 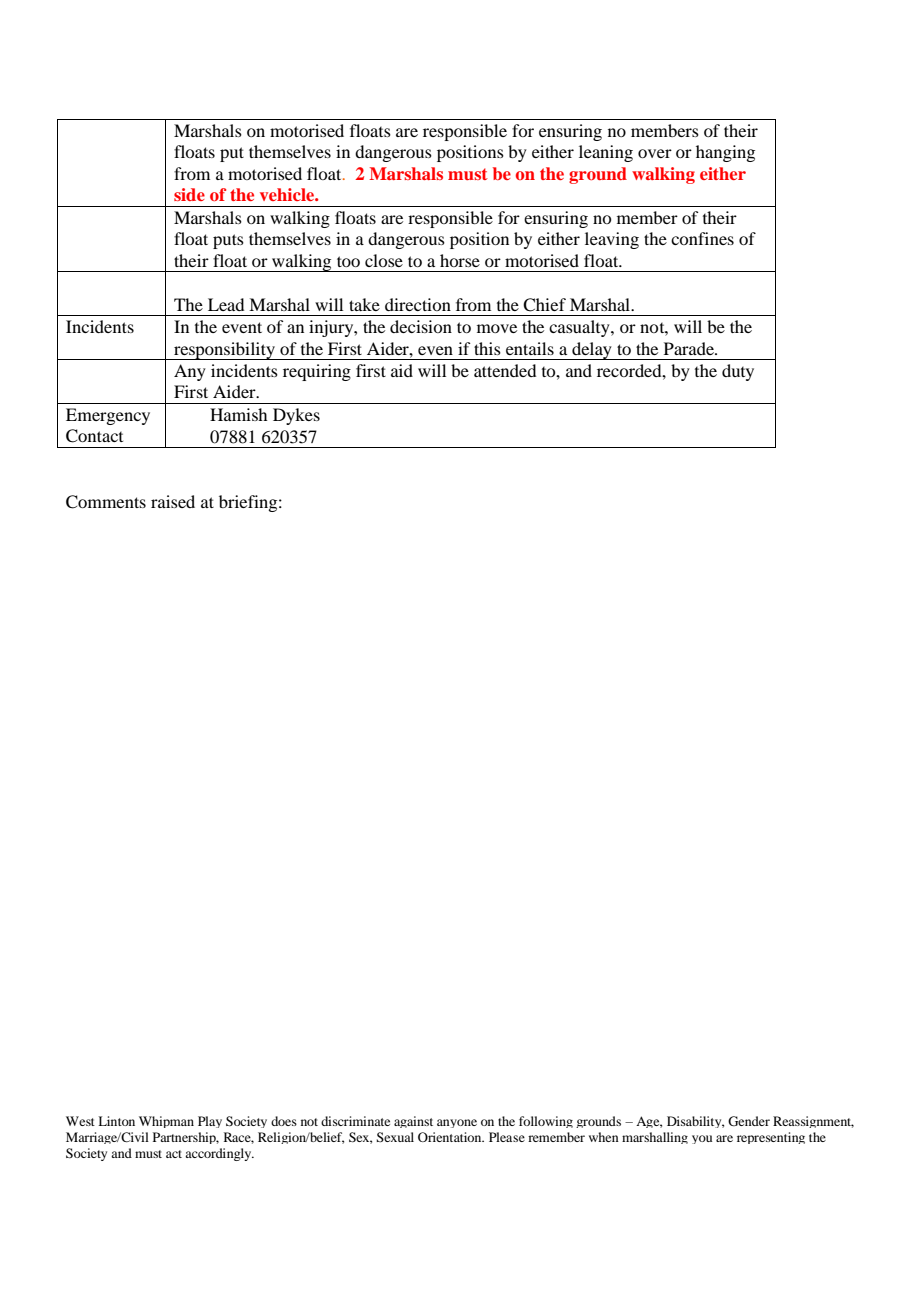 What do you see at coordinates (189, 194) in the screenshot?
I see `side` at bounding box center [189, 194].
